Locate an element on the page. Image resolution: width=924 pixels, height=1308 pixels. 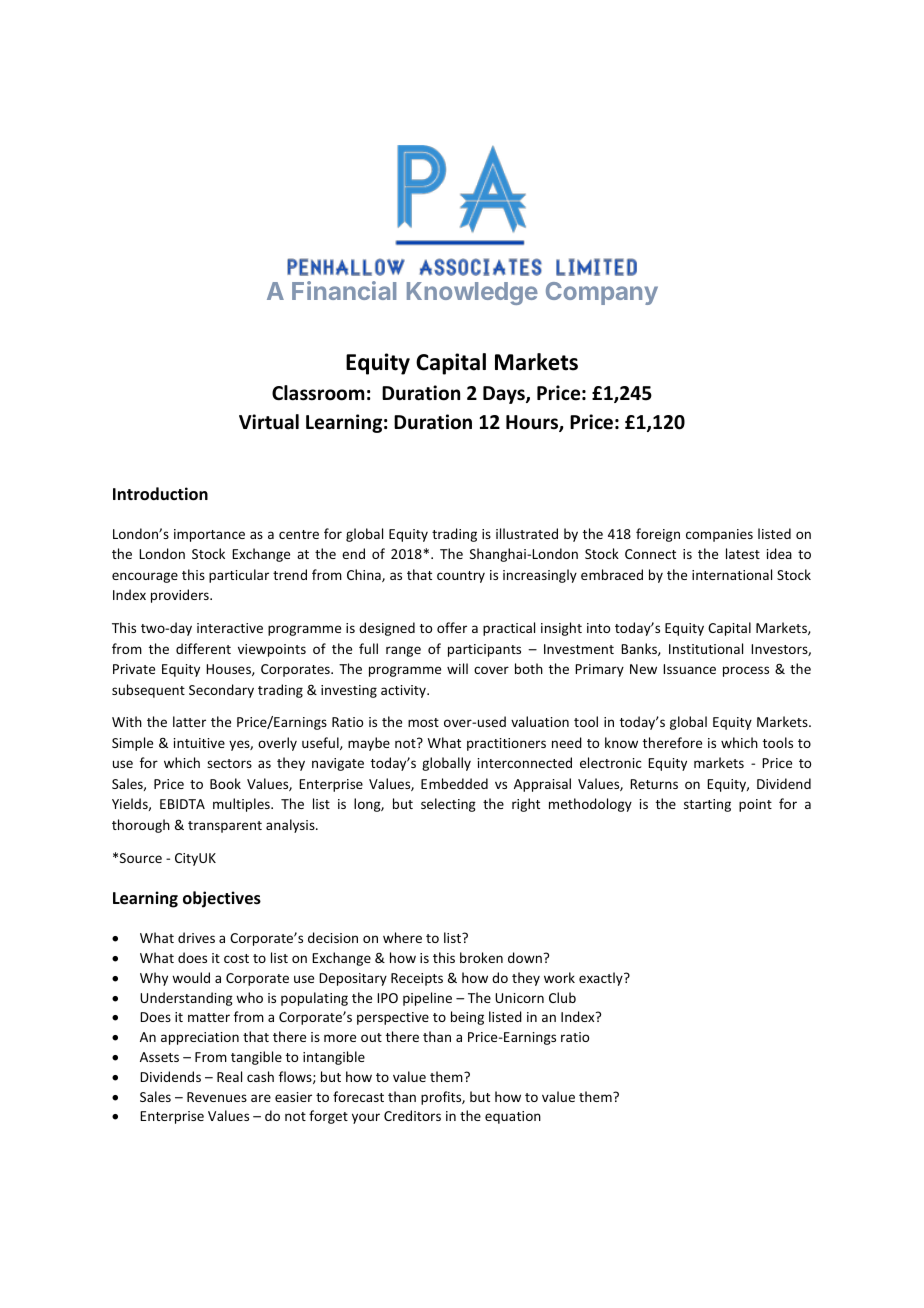
Company is located at coordinates (602, 293).
